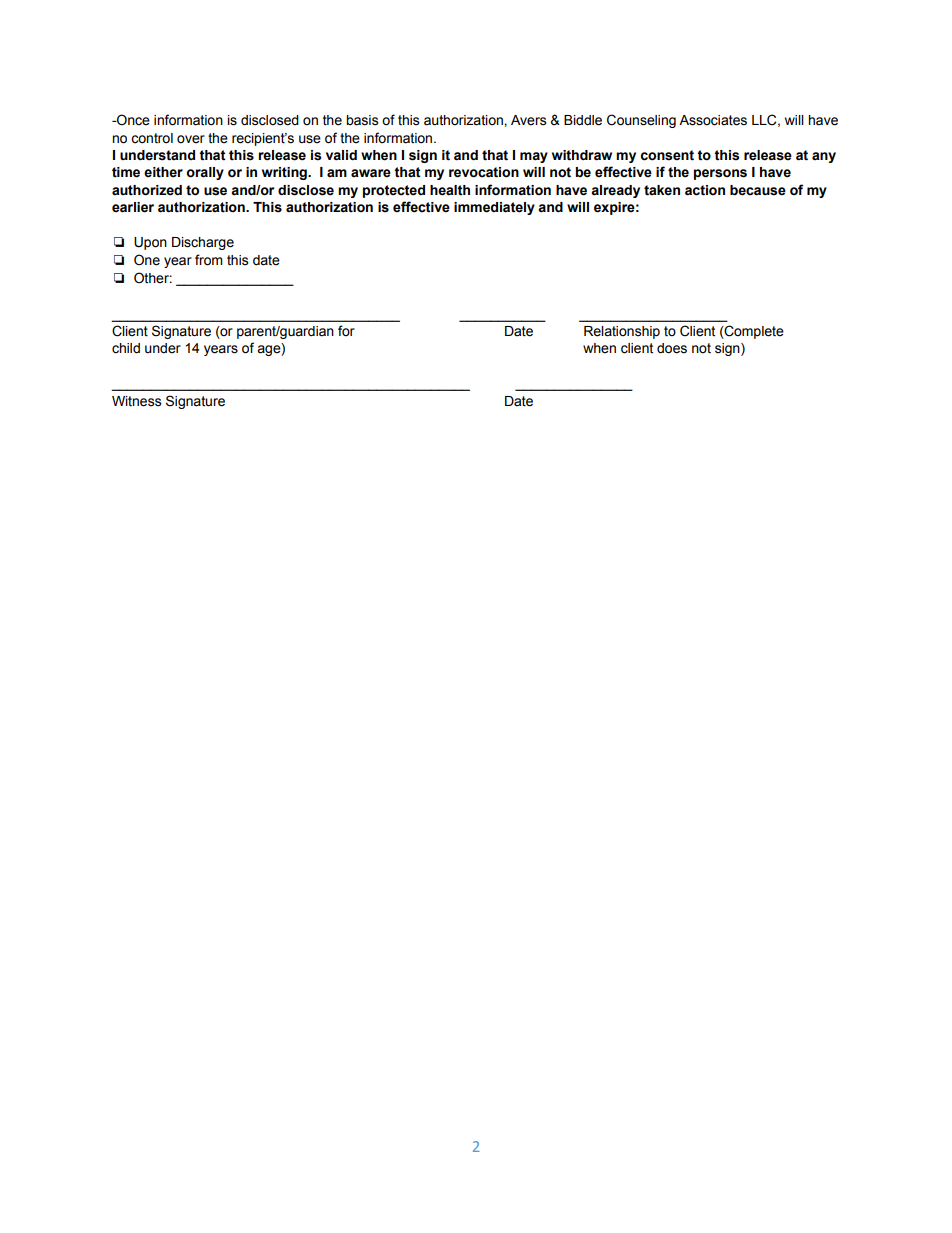 The height and width of the page is (1233, 952). What do you see at coordinates (720, 174) in the page?
I see `persons` at bounding box center [720, 174].
